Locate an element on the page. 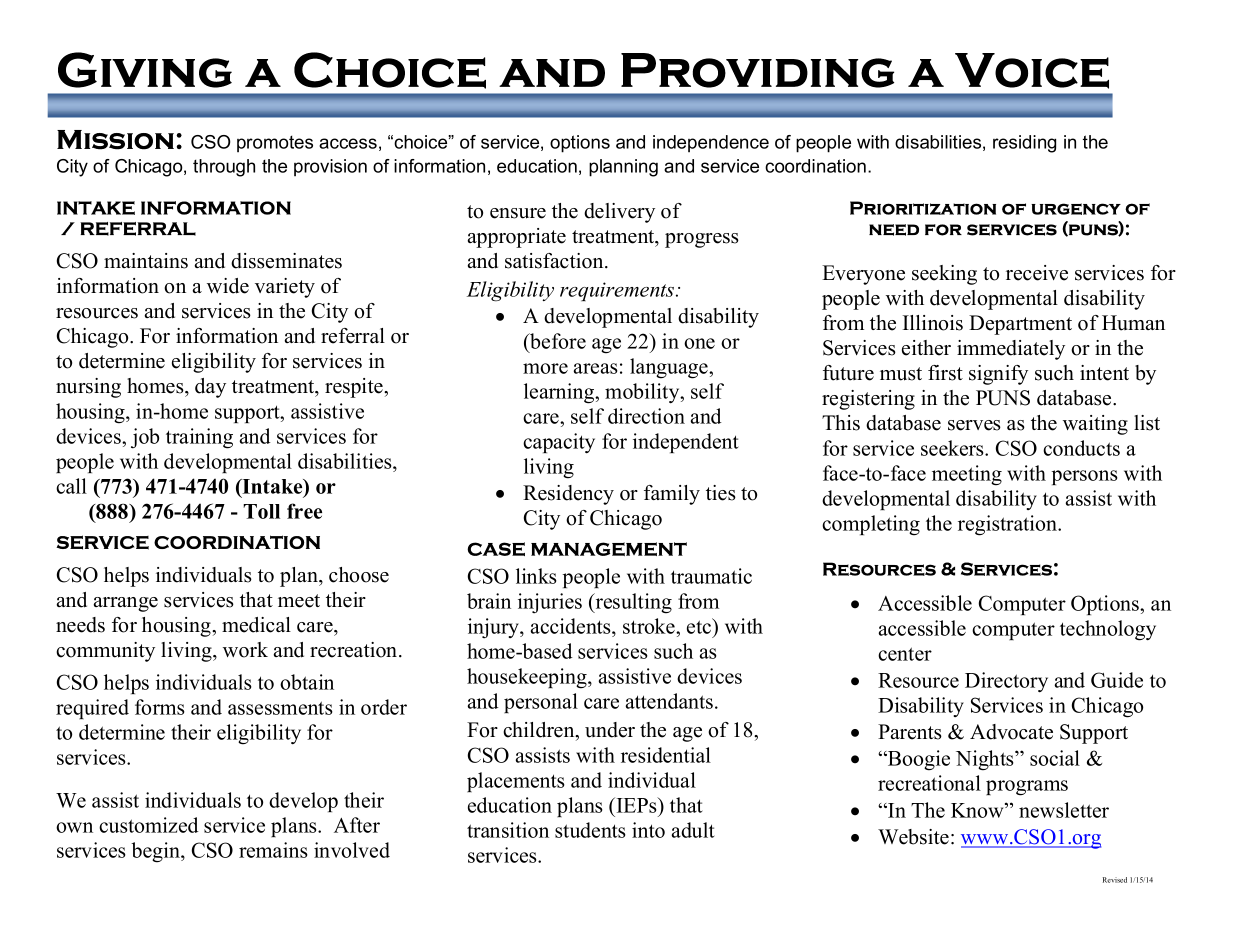  Residency is located at coordinates (568, 495).
